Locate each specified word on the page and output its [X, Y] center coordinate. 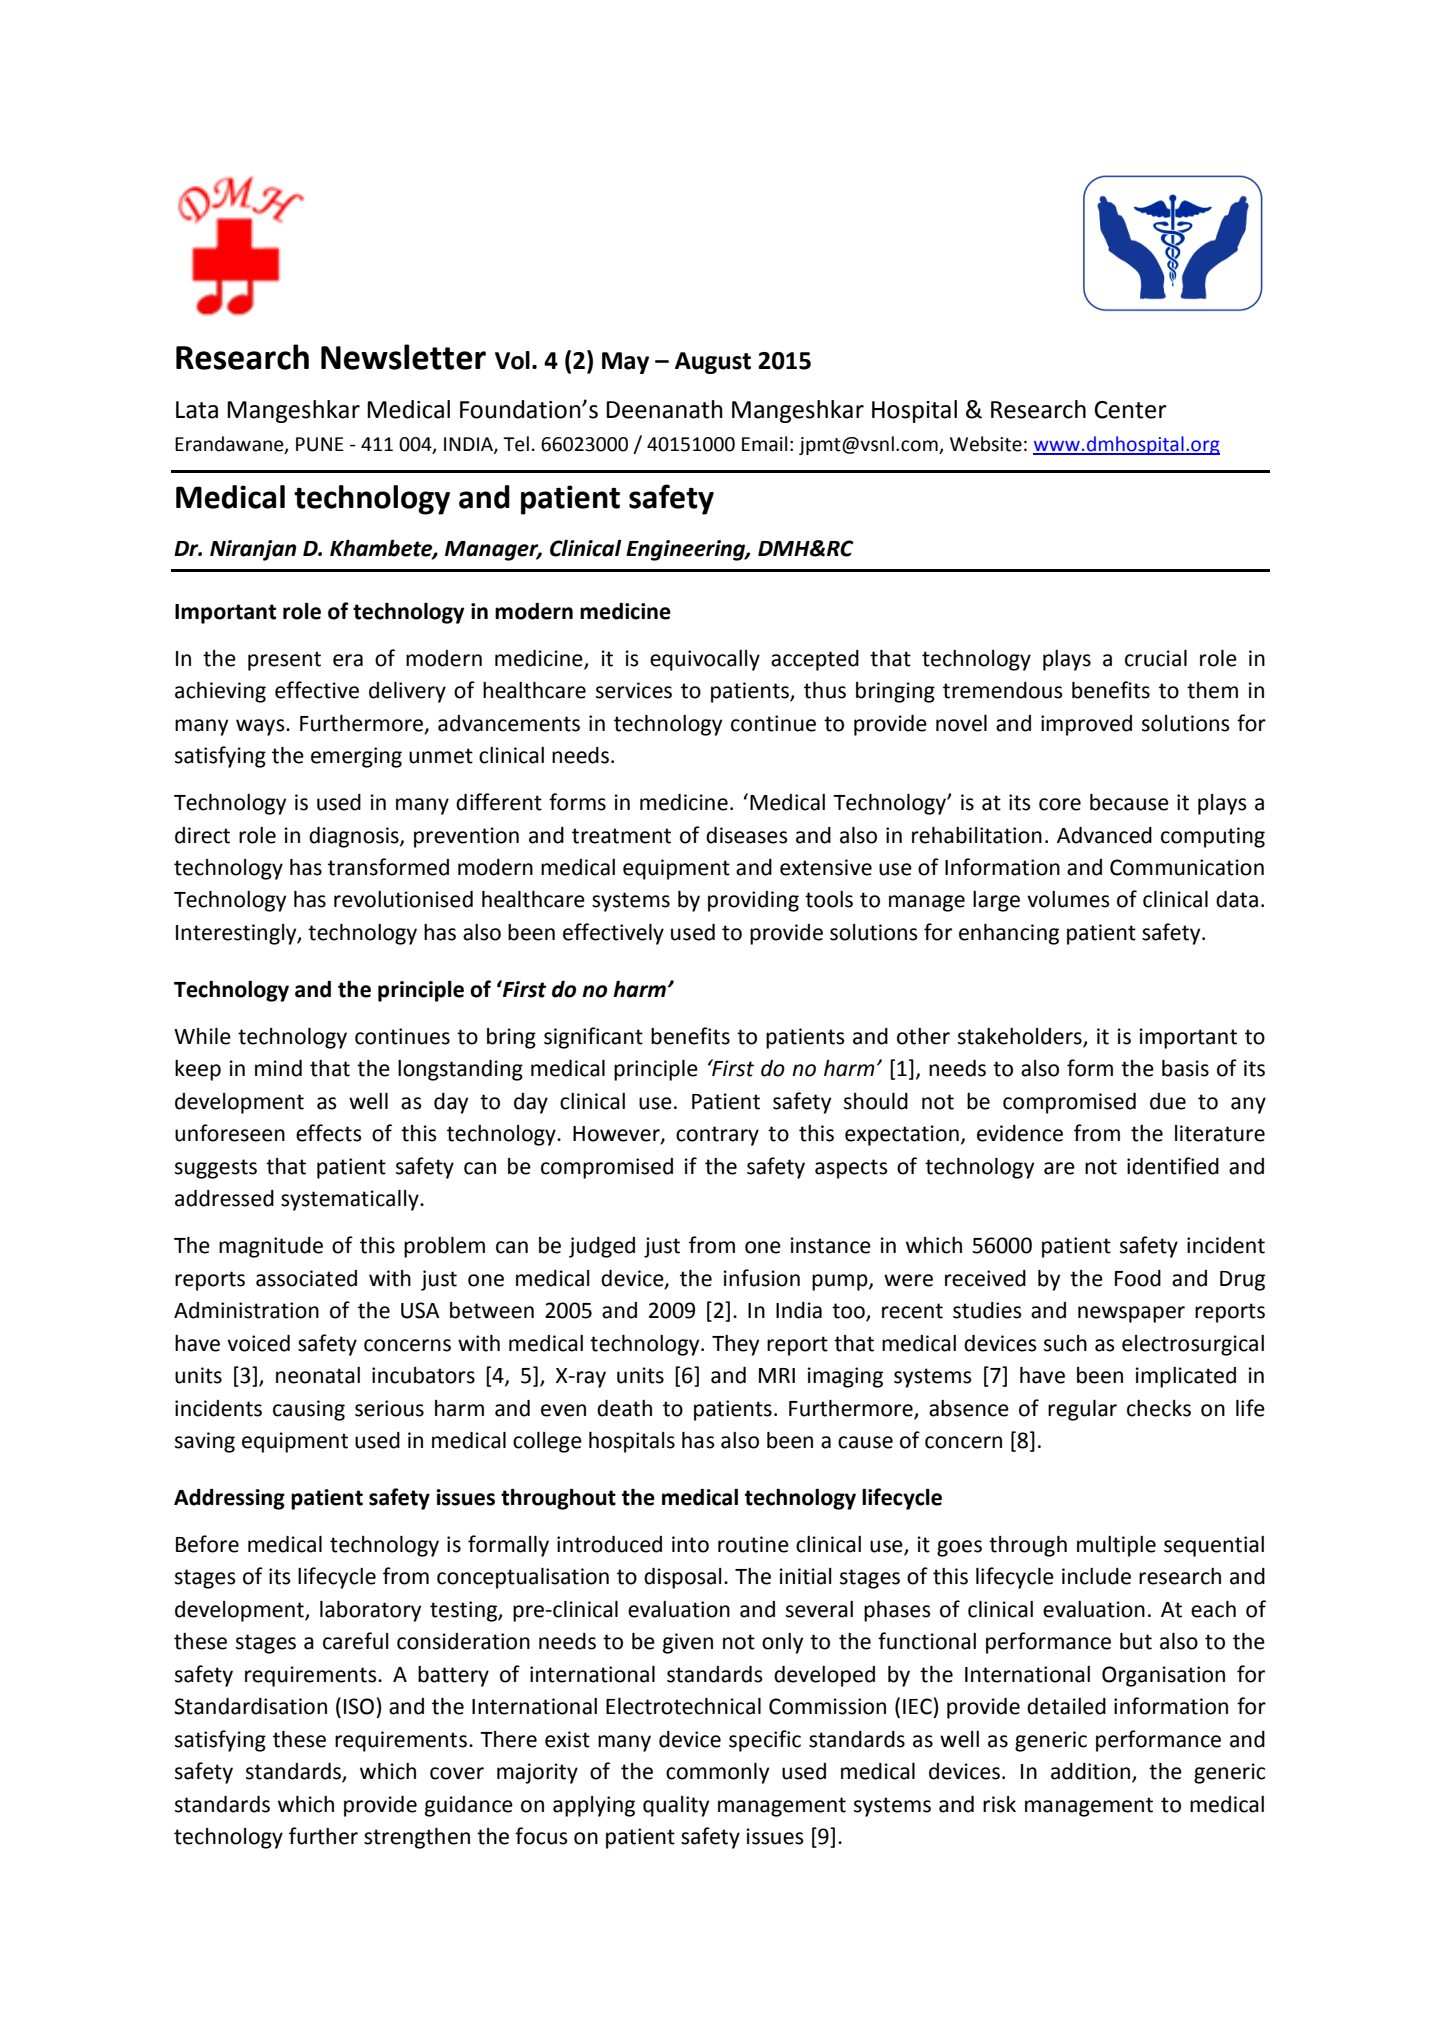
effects [329, 1133]
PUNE [320, 444]
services [634, 690]
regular [1082, 1410]
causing [309, 1410]
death [624, 1408]
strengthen [417, 1838]
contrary [717, 1136]
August [713, 363]
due [1168, 1101]
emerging [356, 757]
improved [1086, 725]
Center [1131, 410]
